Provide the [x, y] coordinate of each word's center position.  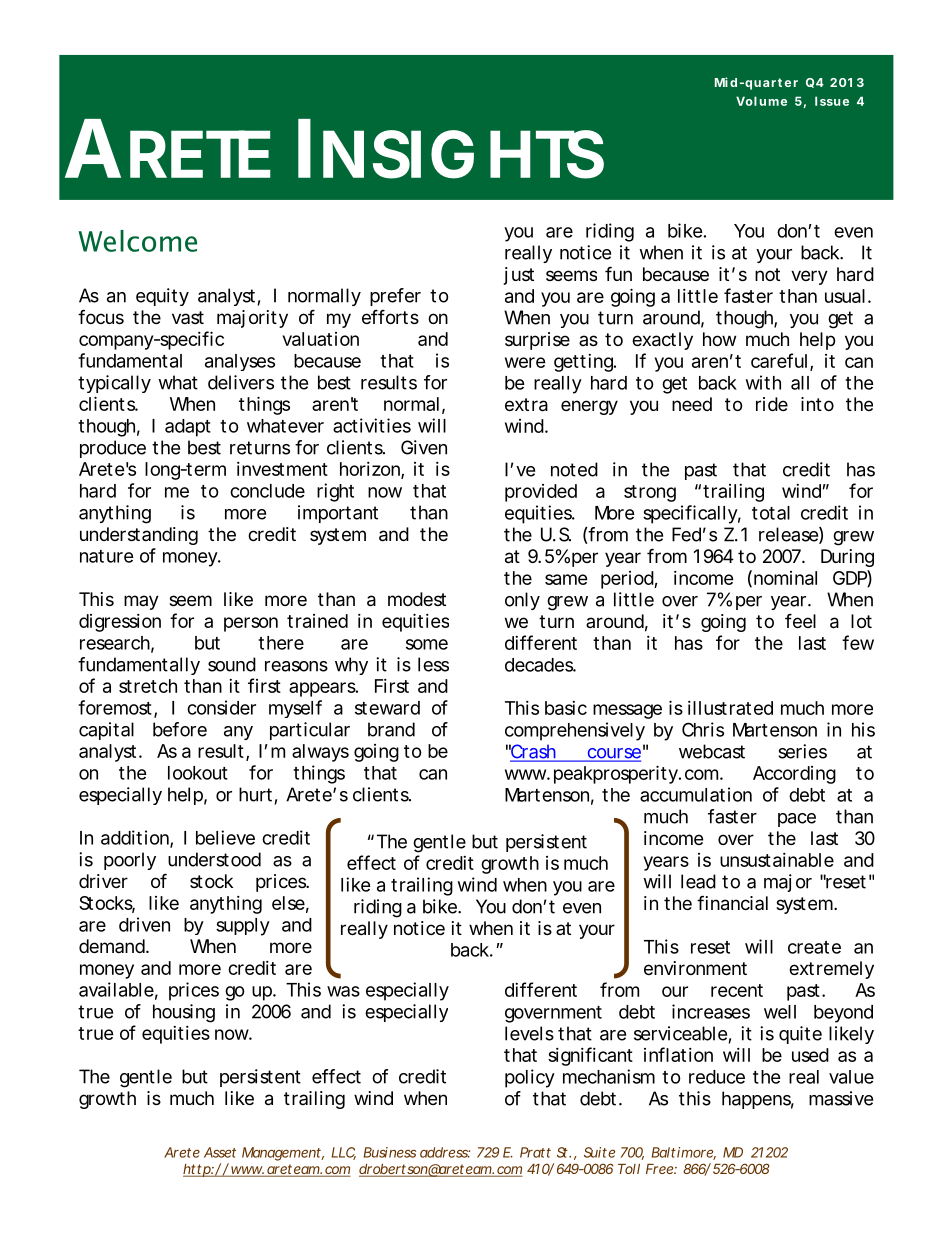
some [427, 644]
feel [800, 620]
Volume [761, 101]
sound [232, 664]
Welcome [137, 241]
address [445, 1152]
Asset [220, 1152]
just [519, 276]
